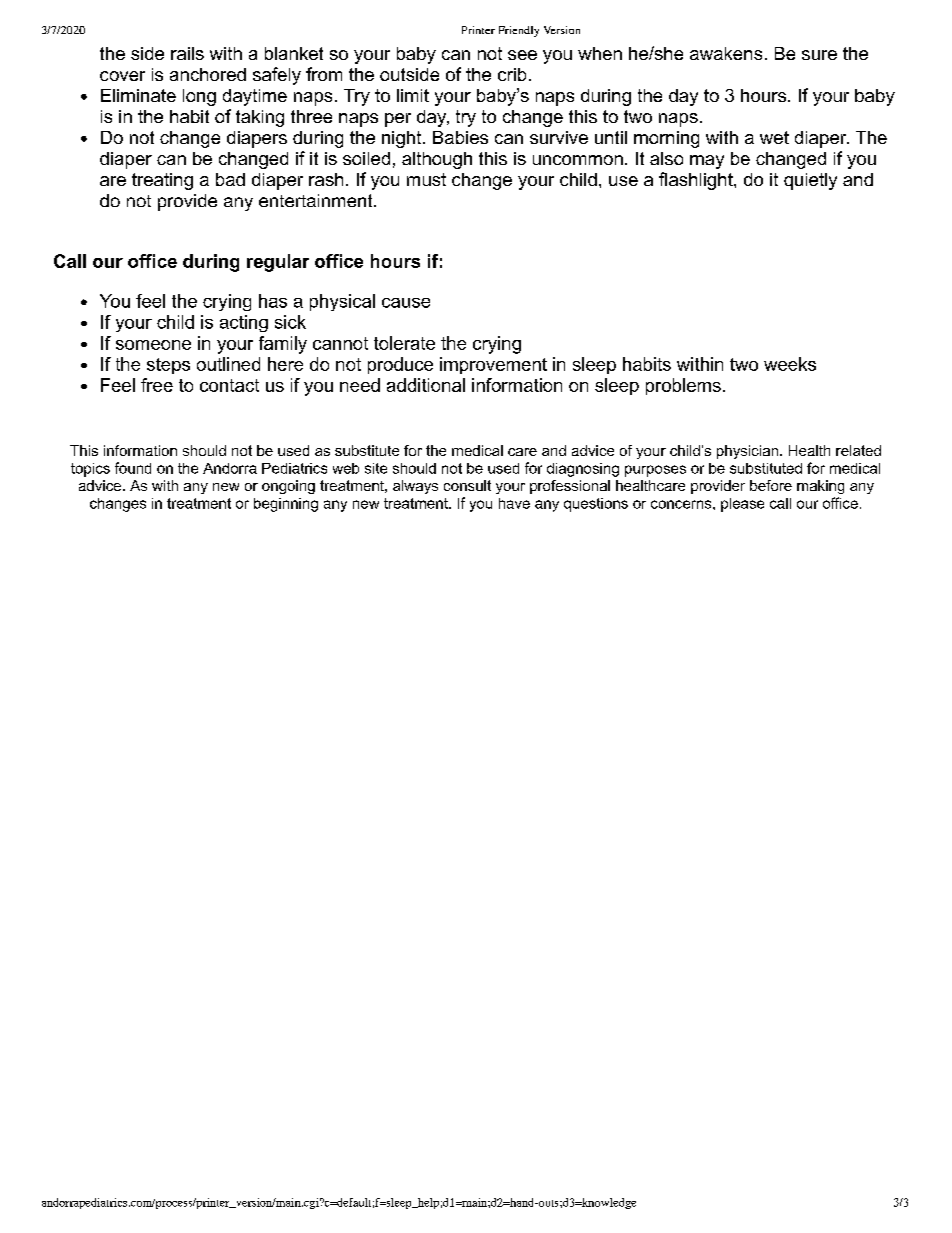 The height and width of the image is (1233, 952). Describe the element at coordinates (467, 485) in the image. I see `consult` at that location.
